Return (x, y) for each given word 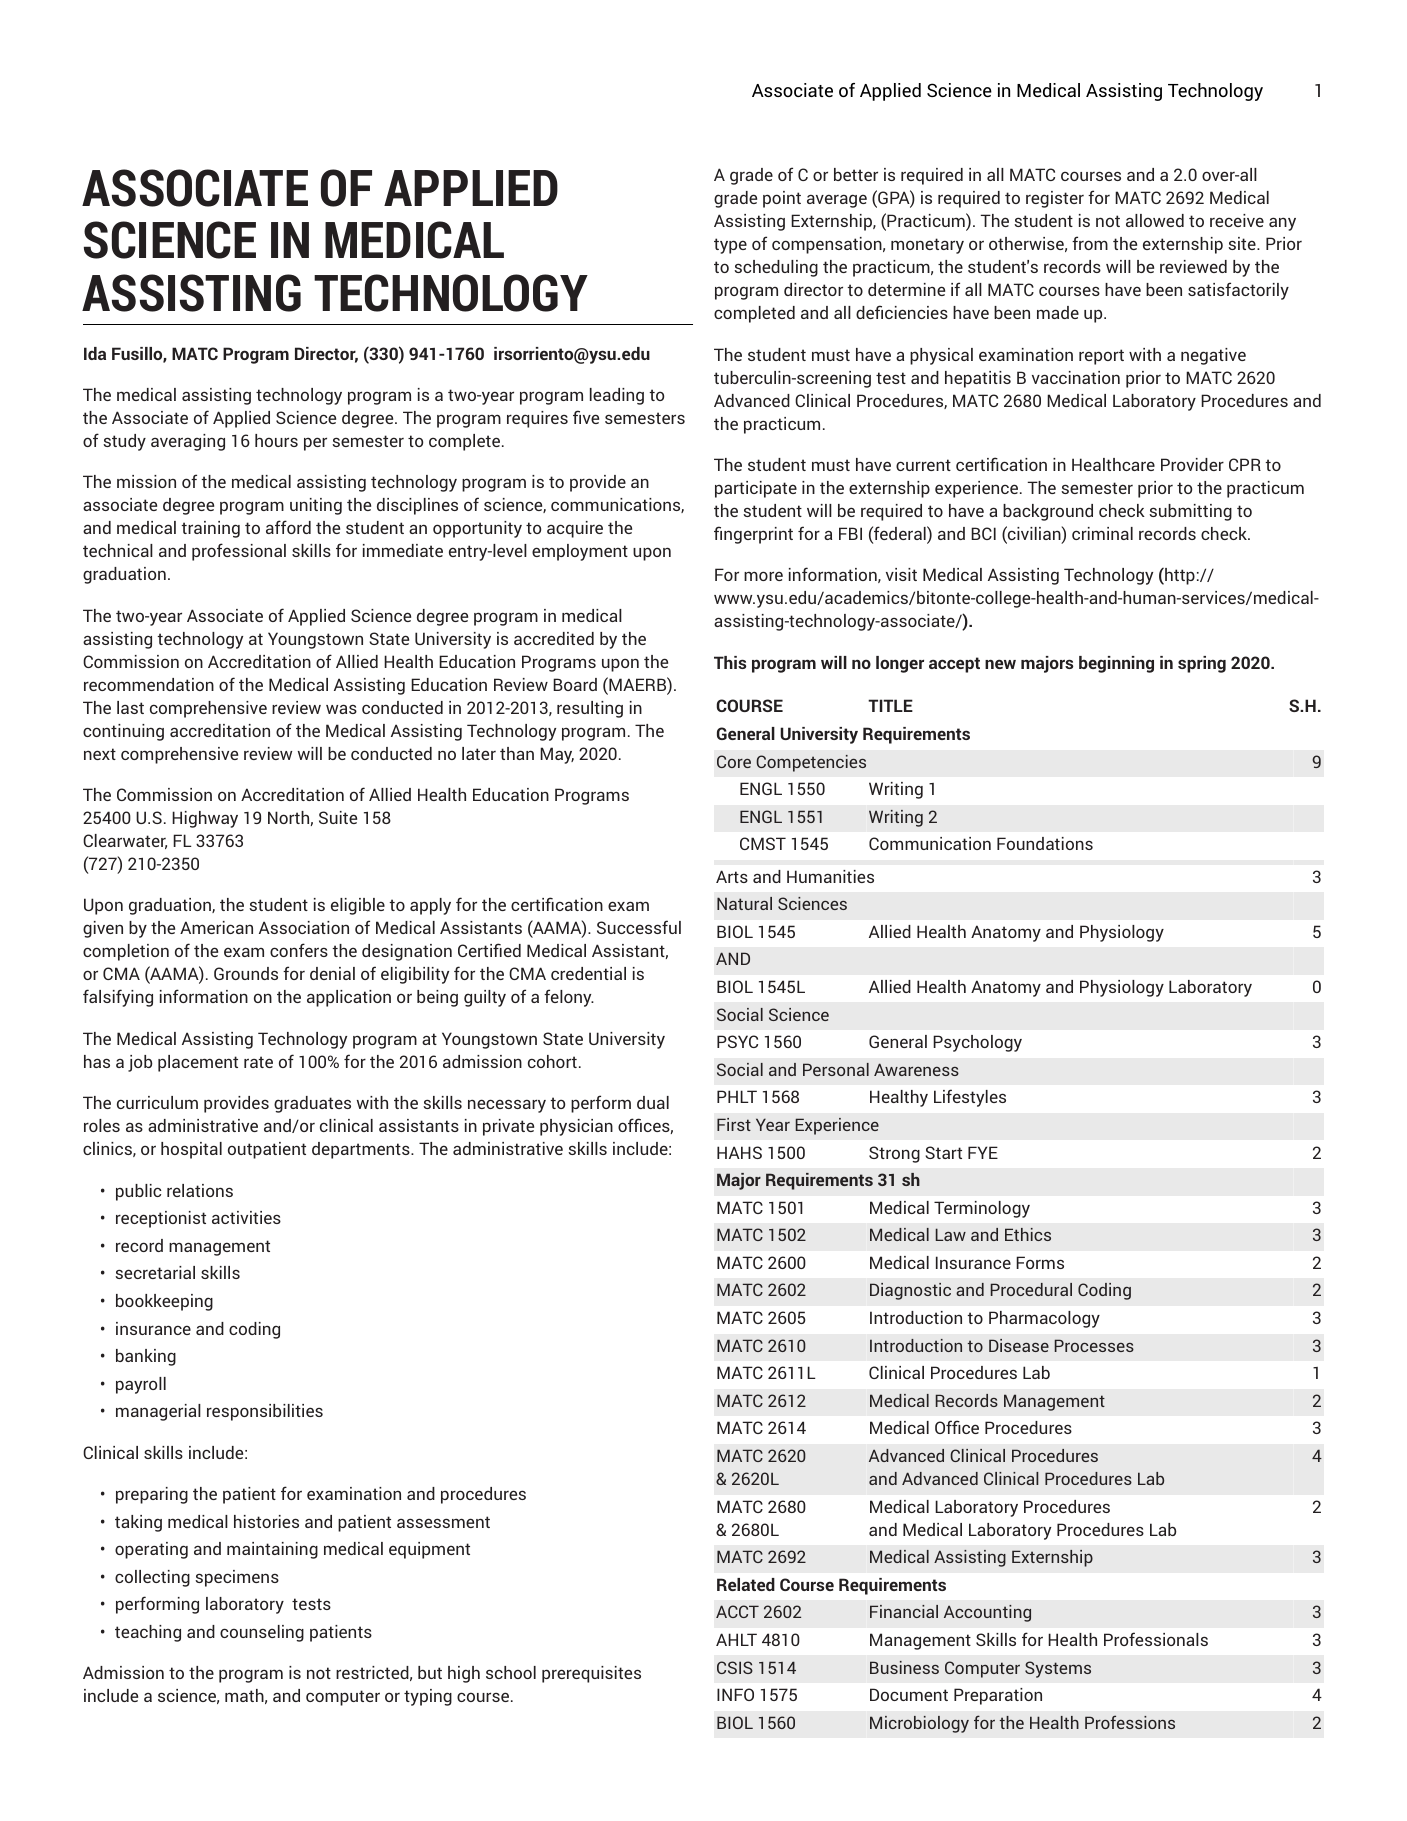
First (734, 1124)
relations (200, 1190)
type (730, 246)
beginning (1116, 664)
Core (734, 761)
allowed (1155, 220)
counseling (262, 1633)
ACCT (737, 1611)
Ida (95, 353)
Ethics (1028, 1234)
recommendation (149, 684)
